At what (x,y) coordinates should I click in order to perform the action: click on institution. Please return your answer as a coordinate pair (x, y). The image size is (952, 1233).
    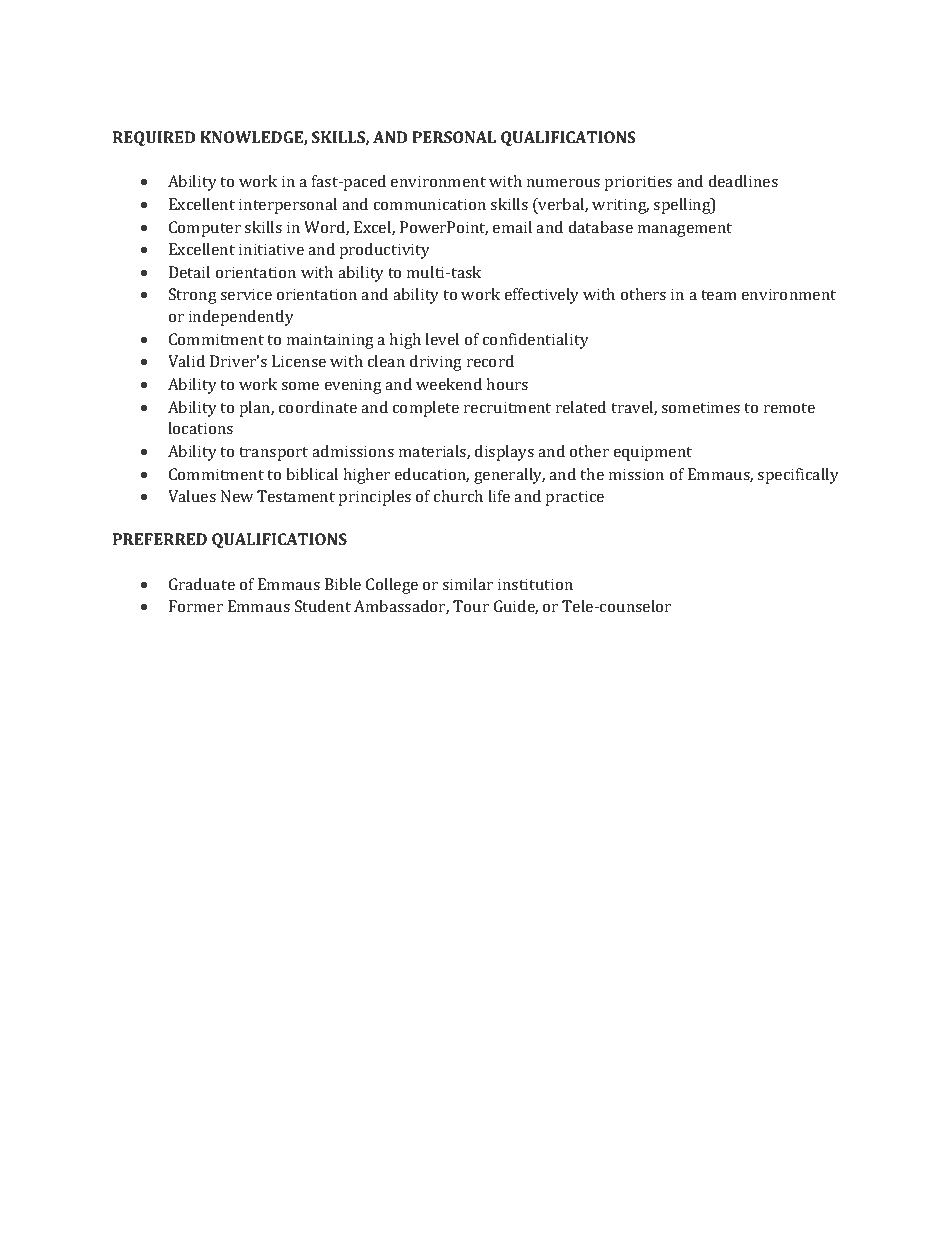
    Looking at the image, I should click on (535, 584).
